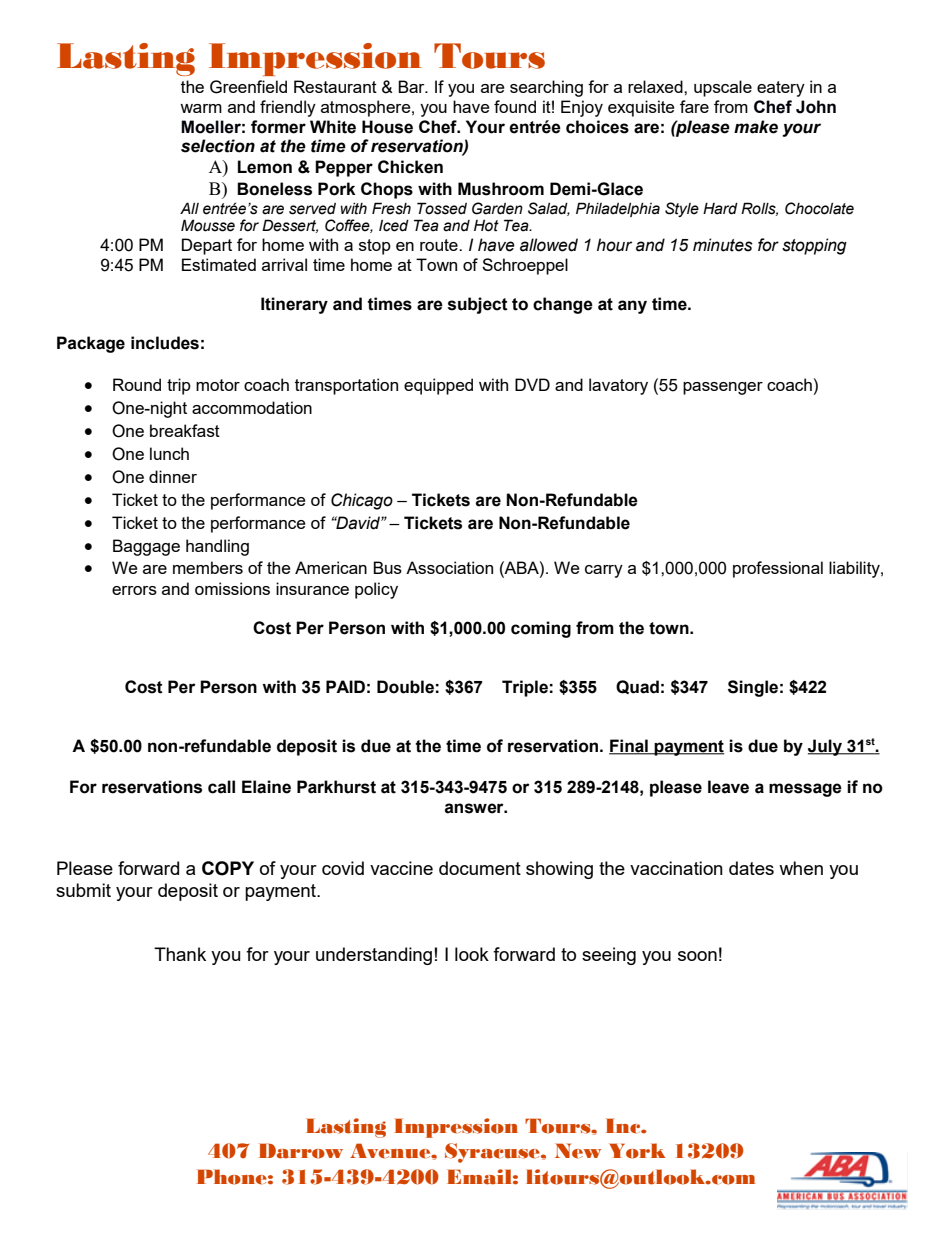 Image resolution: width=952 pixels, height=1233 pixels. What do you see at coordinates (221, 787) in the page?
I see `call` at bounding box center [221, 787].
